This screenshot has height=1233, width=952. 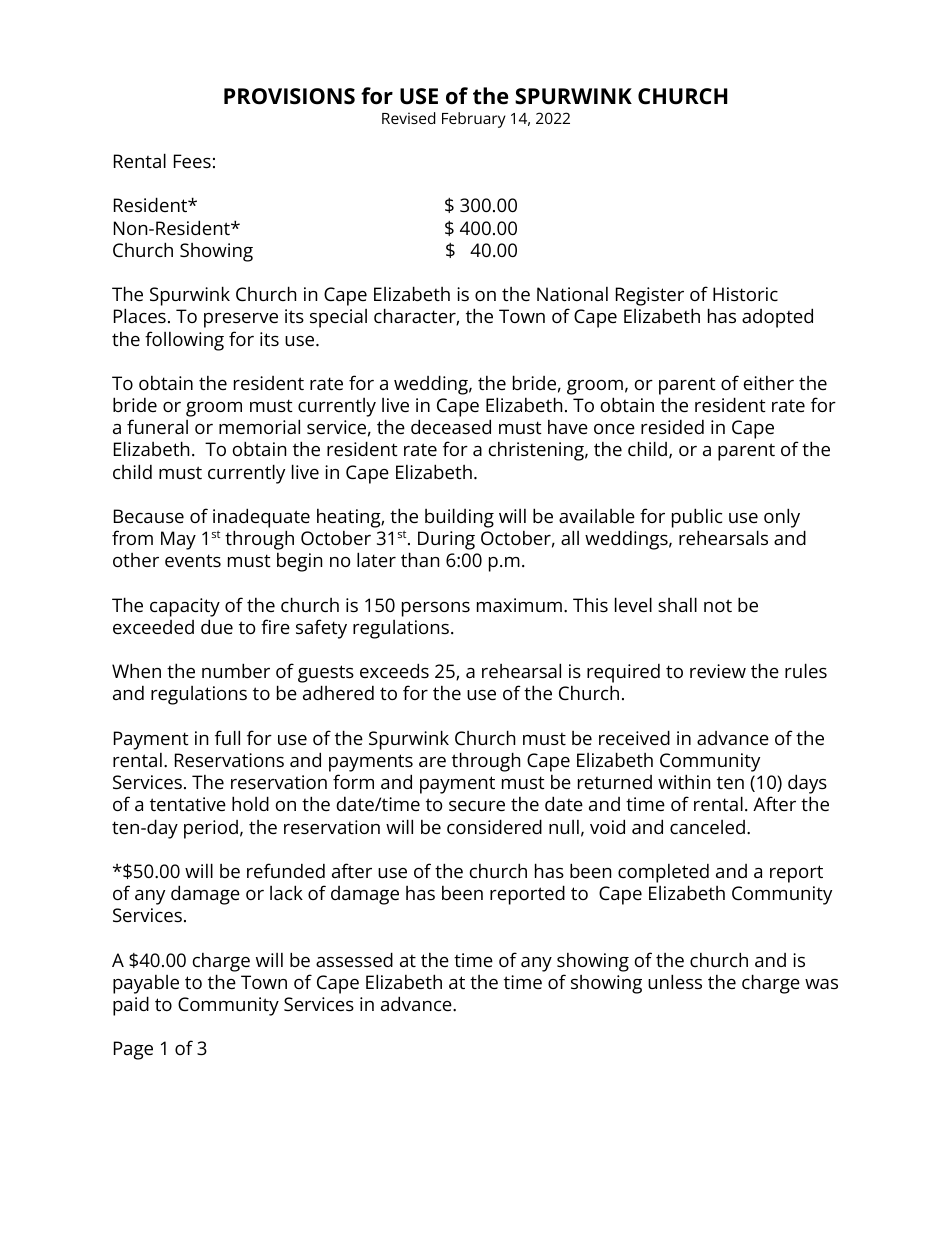 I want to click on deceased, so click(x=451, y=426).
